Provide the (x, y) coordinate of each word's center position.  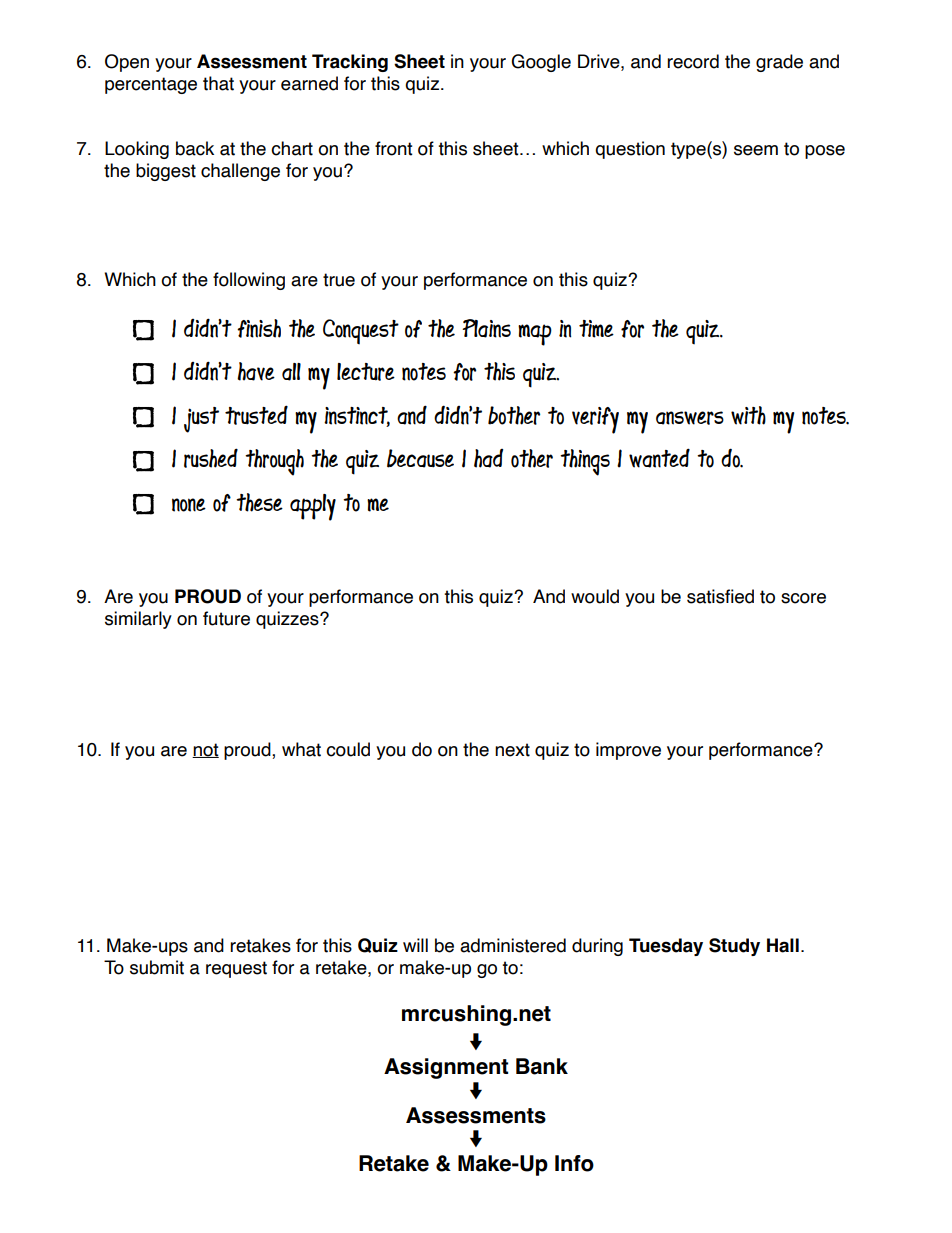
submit (157, 967)
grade (779, 63)
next (512, 750)
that (218, 83)
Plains (486, 328)
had (488, 458)
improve (628, 751)
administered (513, 945)
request (236, 969)
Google (541, 63)
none (189, 505)
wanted (659, 458)
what (301, 749)
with (748, 415)
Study (734, 947)
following (249, 281)
